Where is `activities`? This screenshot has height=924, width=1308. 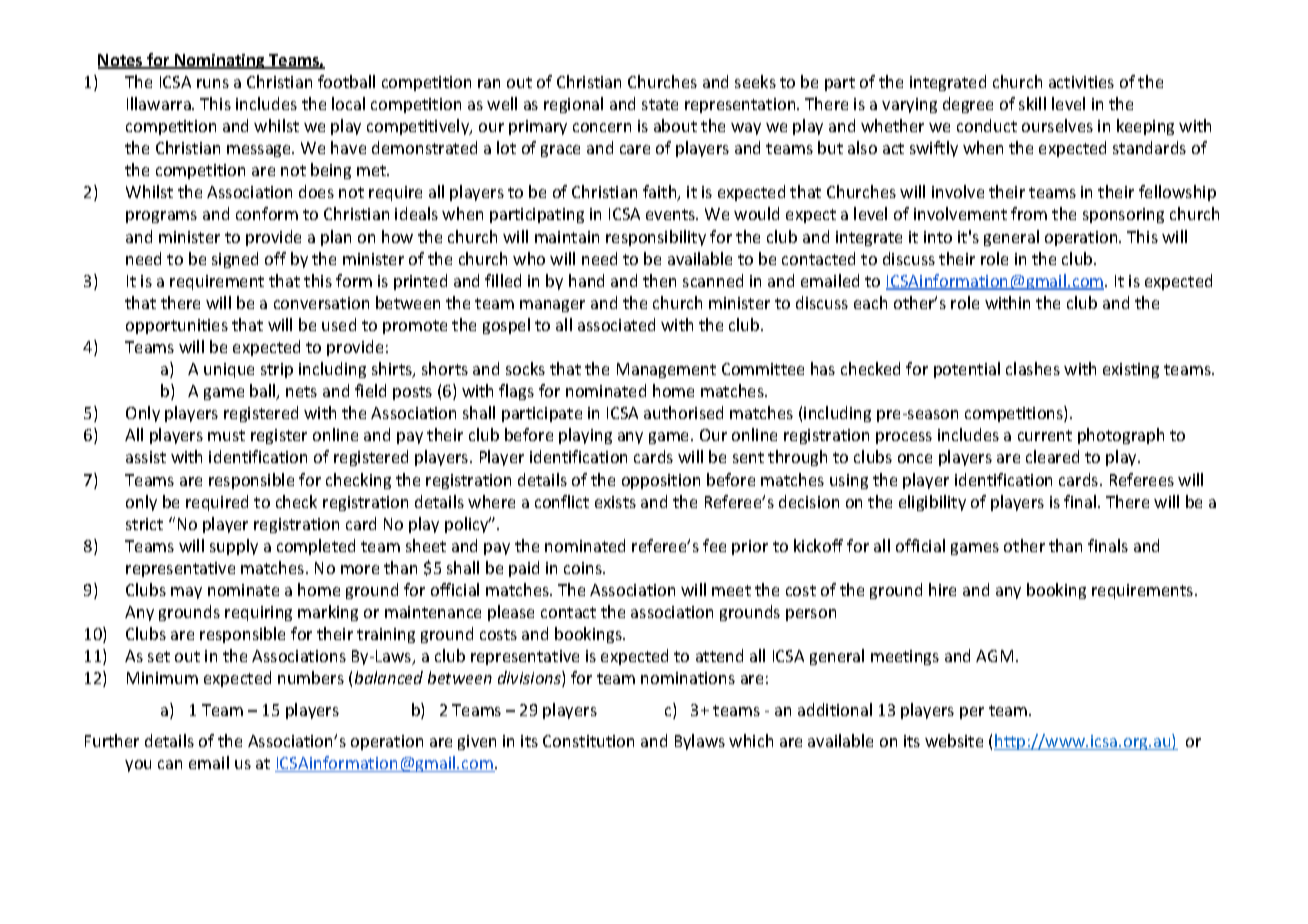 activities is located at coordinates (1081, 82).
